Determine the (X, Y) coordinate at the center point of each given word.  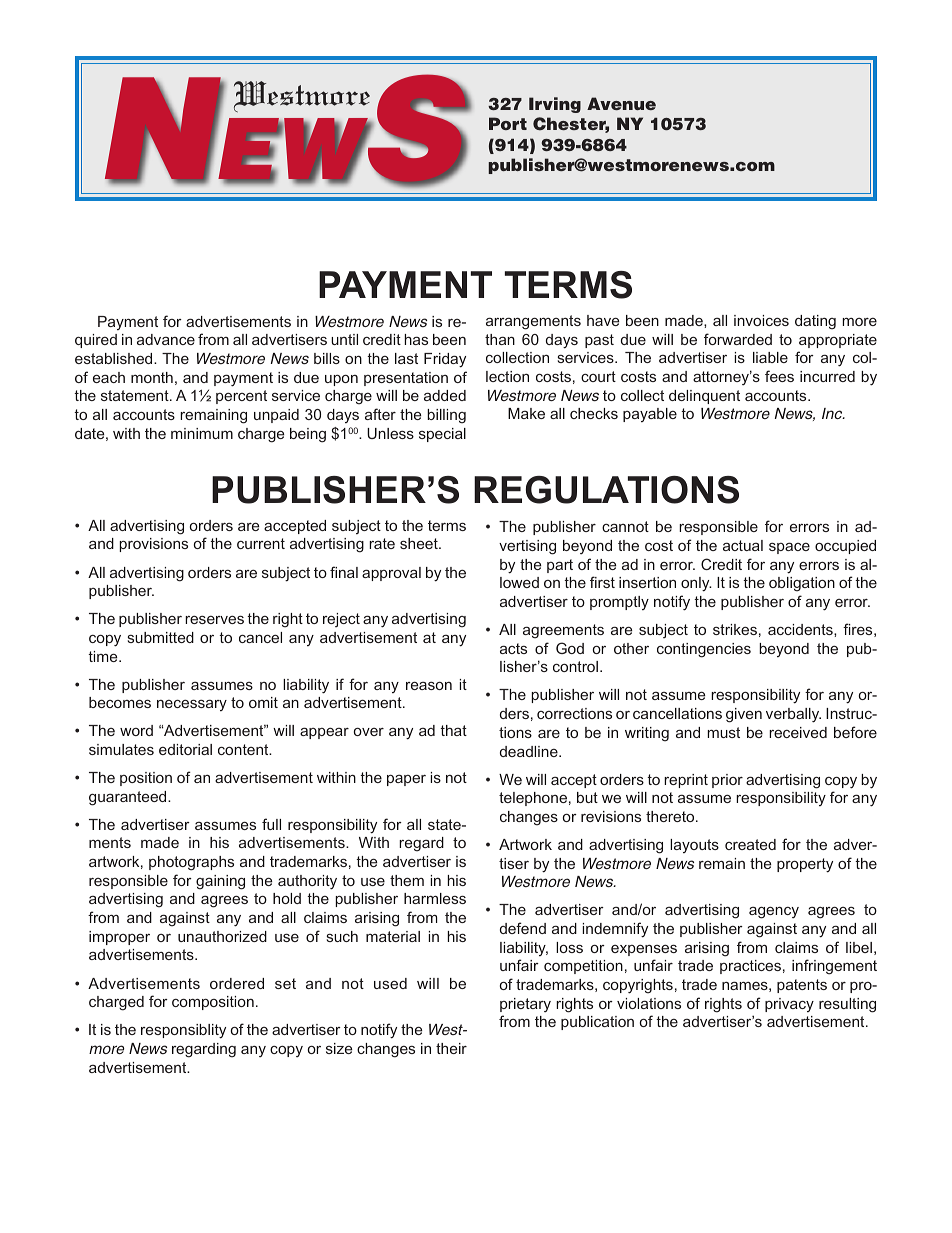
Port (508, 123)
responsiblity (183, 1031)
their (451, 1048)
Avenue (621, 103)
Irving (555, 105)
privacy (789, 1005)
